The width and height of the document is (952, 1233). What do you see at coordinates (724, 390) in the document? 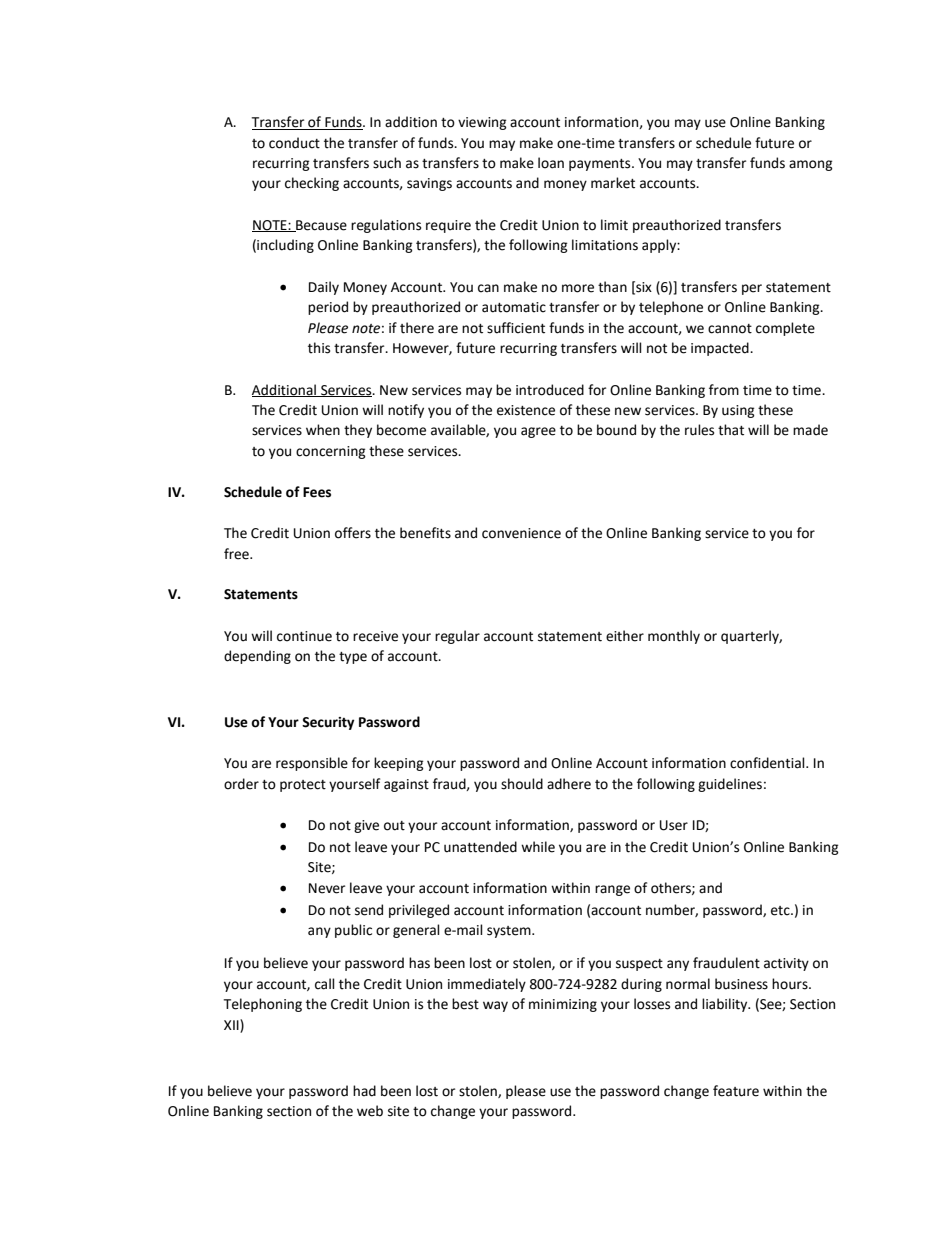
I see `from` at bounding box center [724, 390].
